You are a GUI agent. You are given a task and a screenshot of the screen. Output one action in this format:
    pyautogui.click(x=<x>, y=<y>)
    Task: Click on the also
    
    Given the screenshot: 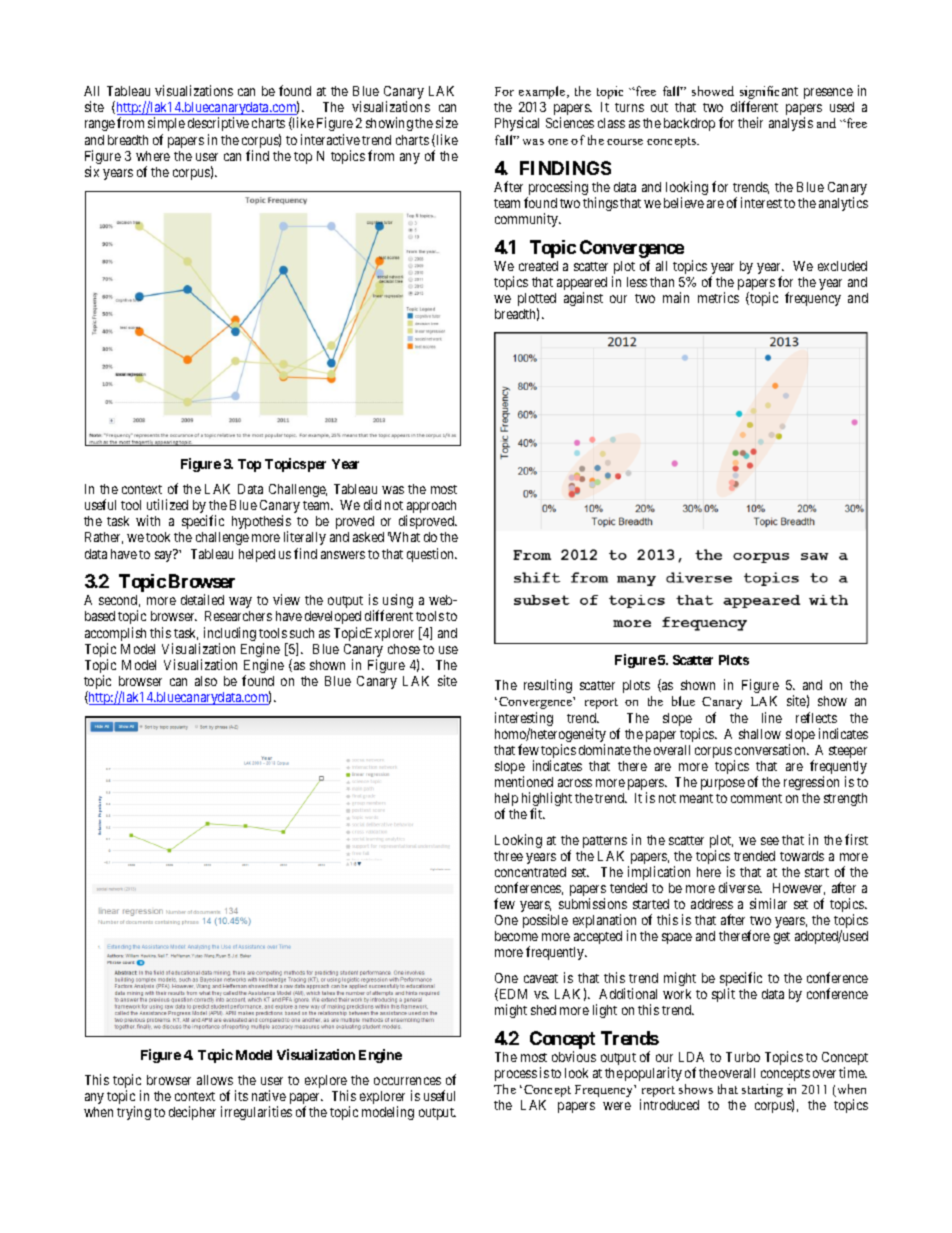 What is the action you would take?
    pyautogui.click(x=206, y=681)
